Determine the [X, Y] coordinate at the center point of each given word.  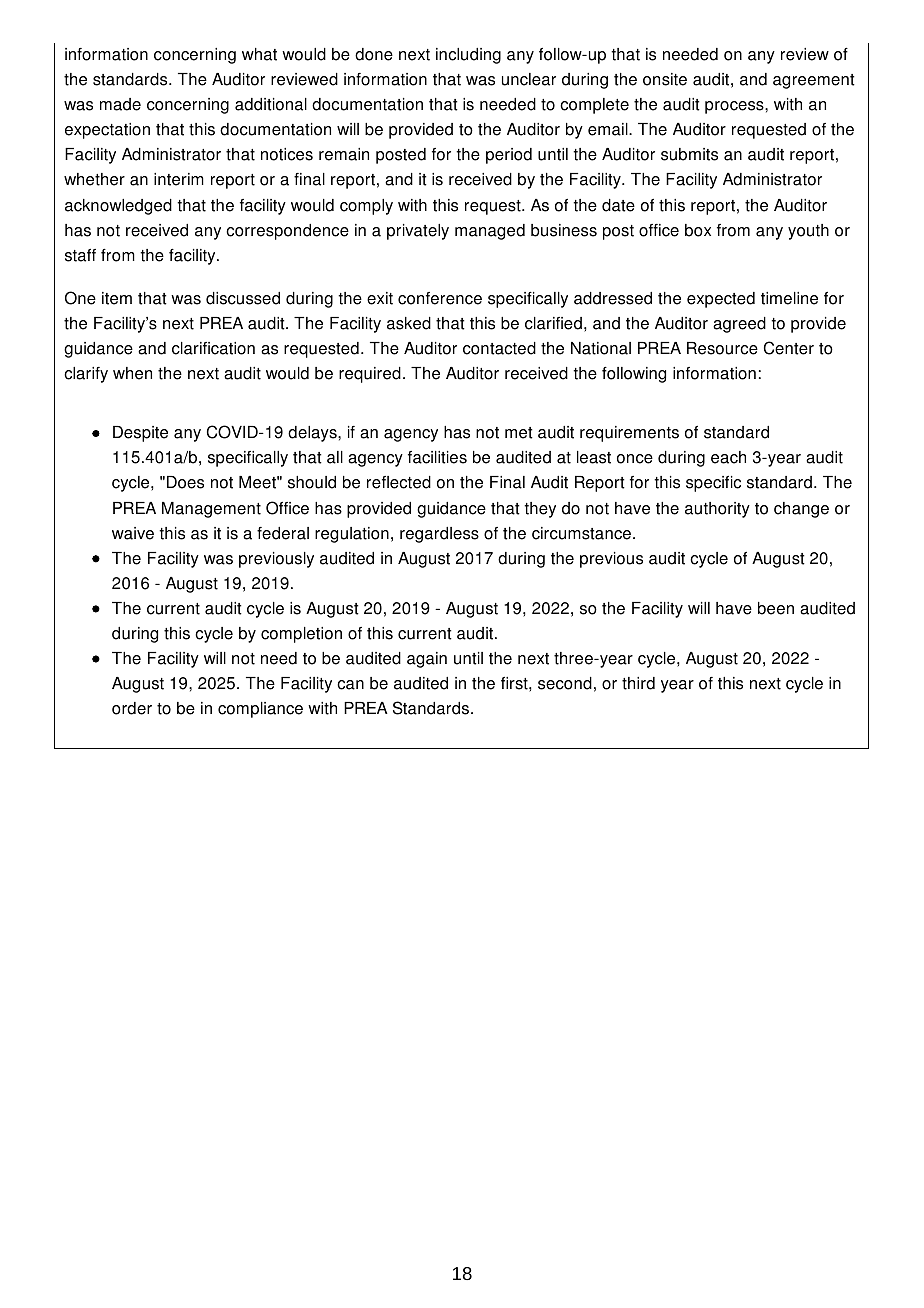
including [468, 56]
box [698, 230]
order [132, 708]
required [370, 375]
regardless [439, 535]
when [132, 373]
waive [133, 533]
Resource [722, 348]
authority [717, 510]
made [120, 104]
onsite [665, 79]
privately [418, 232]
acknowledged [118, 207]
